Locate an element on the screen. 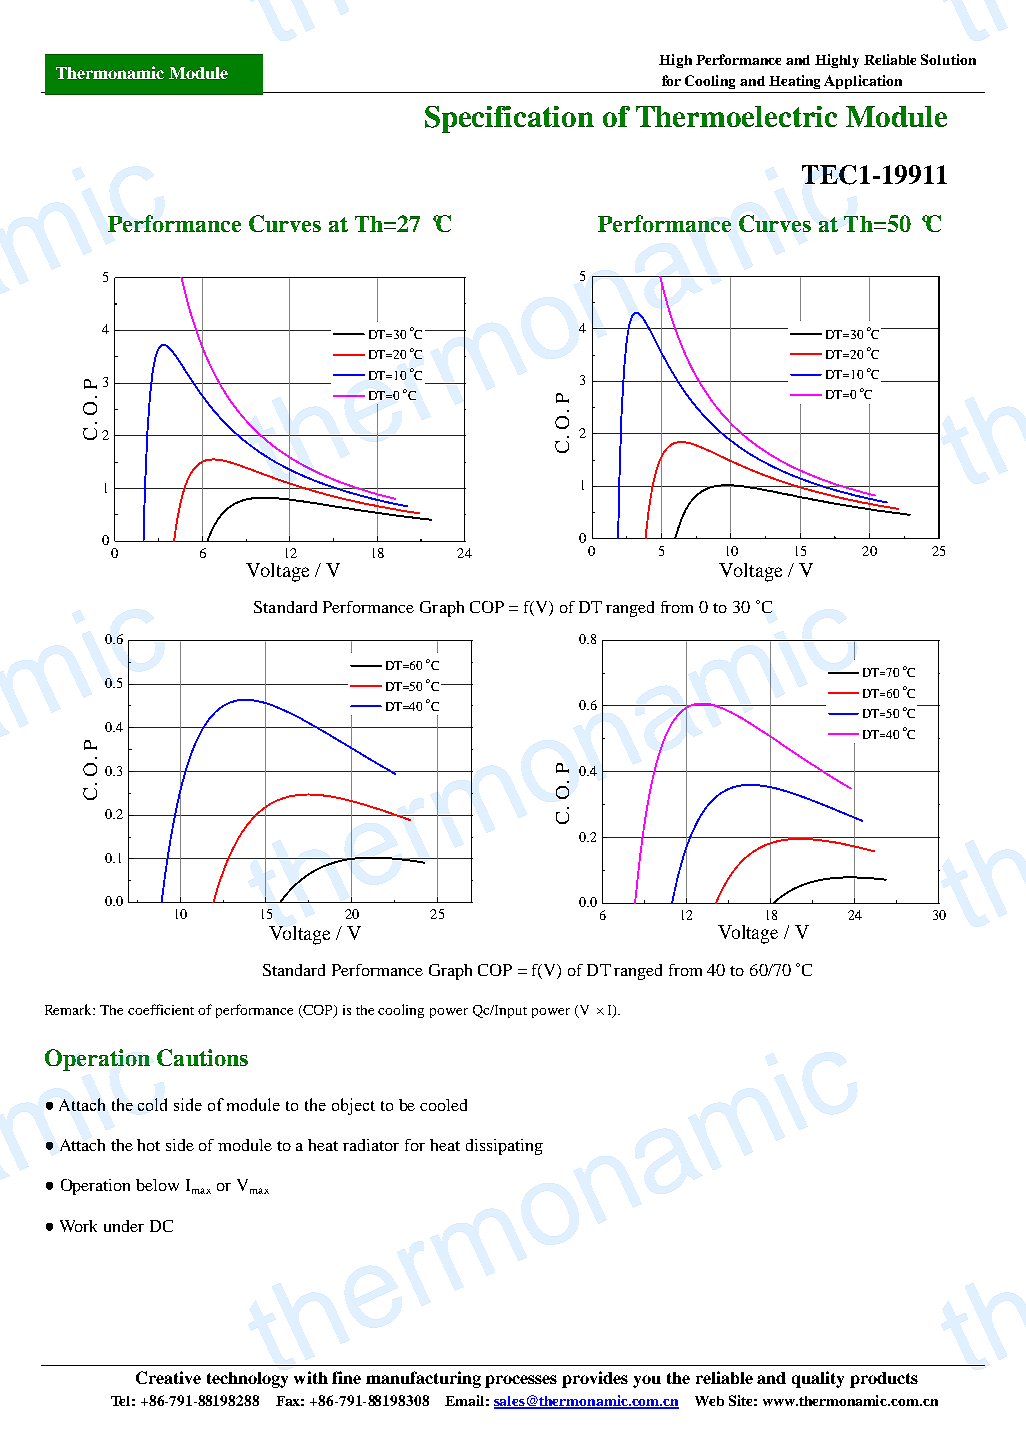 Image resolution: width=1026 pixels, height=1451 pixels. coefficient is located at coordinates (161, 1009).
